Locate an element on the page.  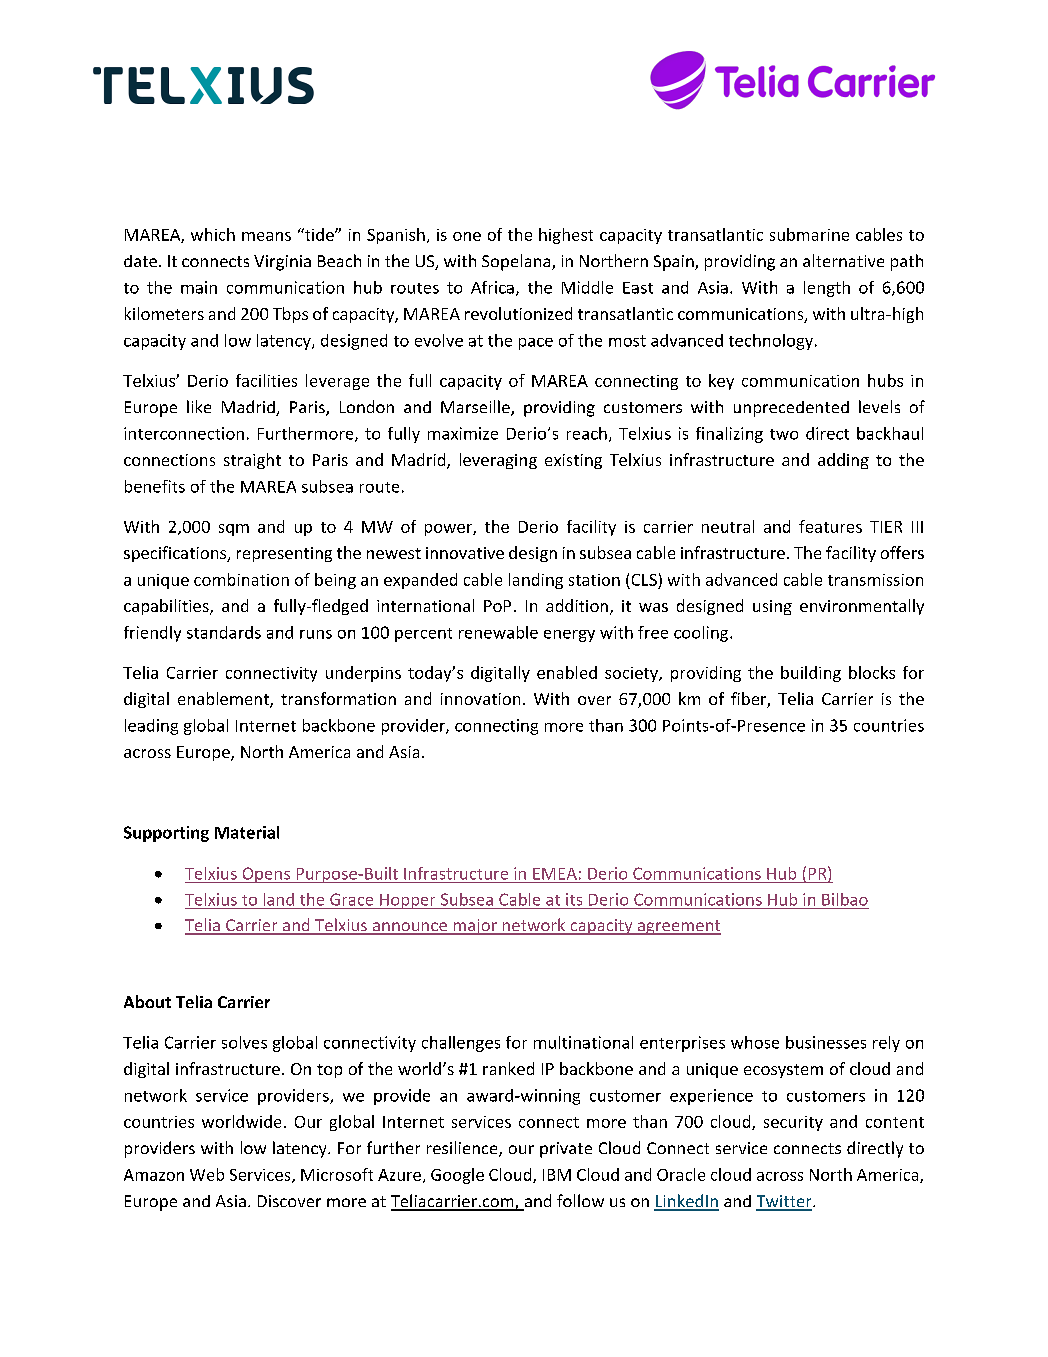
innovative is located at coordinates (465, 553).
